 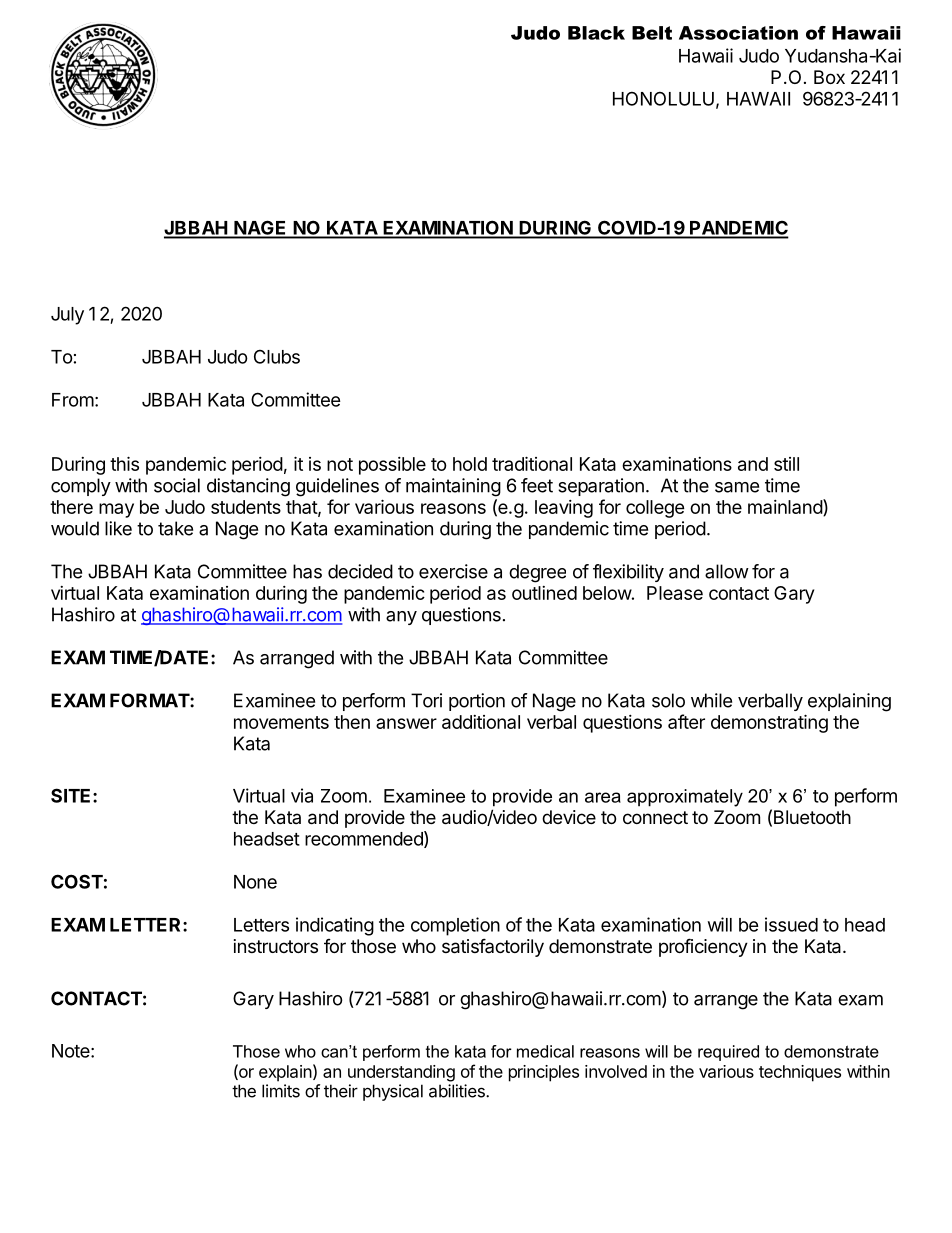 What do you see at coordinates (738, 33) in the screenshot?
I see `Association` at bounding box center [738, 33].
